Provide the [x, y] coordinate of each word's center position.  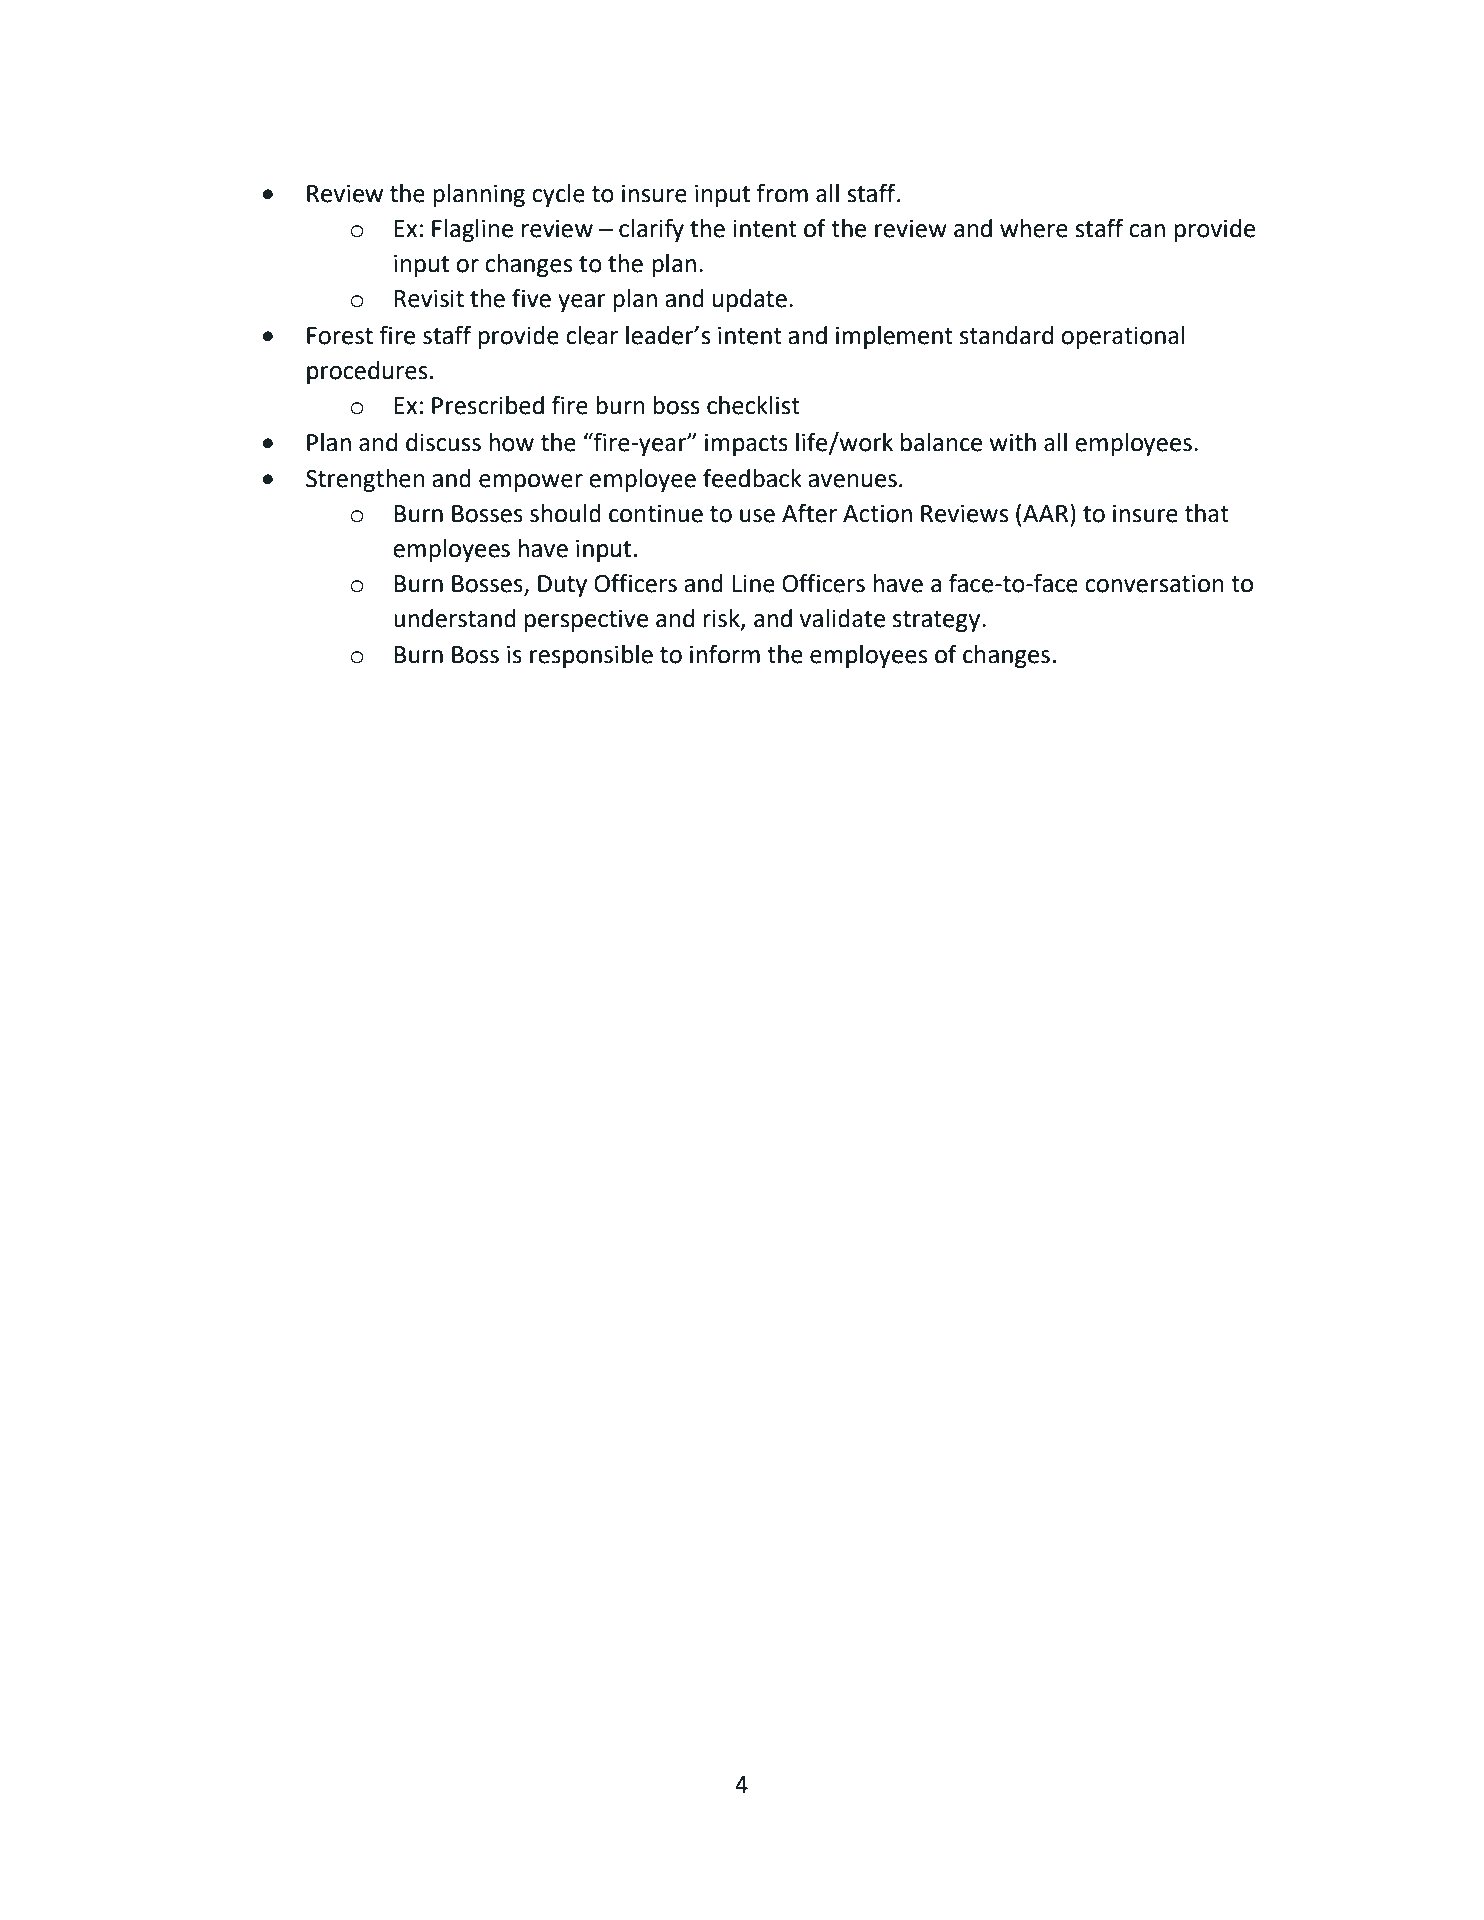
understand [455, 618]
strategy [938, 621]
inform [725, 654]
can [1147, 231]
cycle [558, 195]
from [782, 193]
